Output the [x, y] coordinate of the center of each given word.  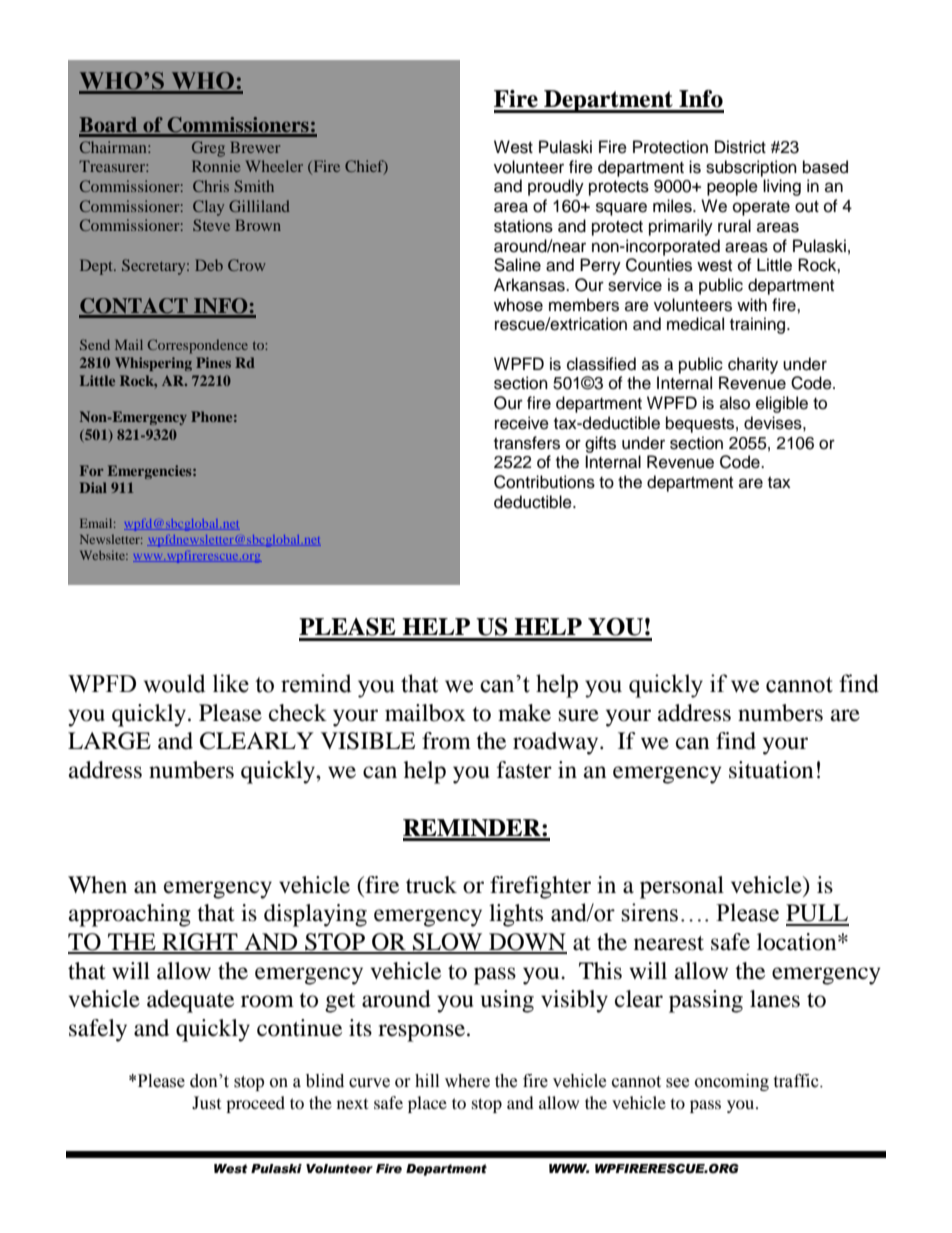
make [524, 713]
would [174, 683]
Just [206, 1102]
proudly [556, 187]
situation [771, 770]
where [467, 1081]
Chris [211, 186]
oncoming [732, 1082]
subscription [751, 168]
